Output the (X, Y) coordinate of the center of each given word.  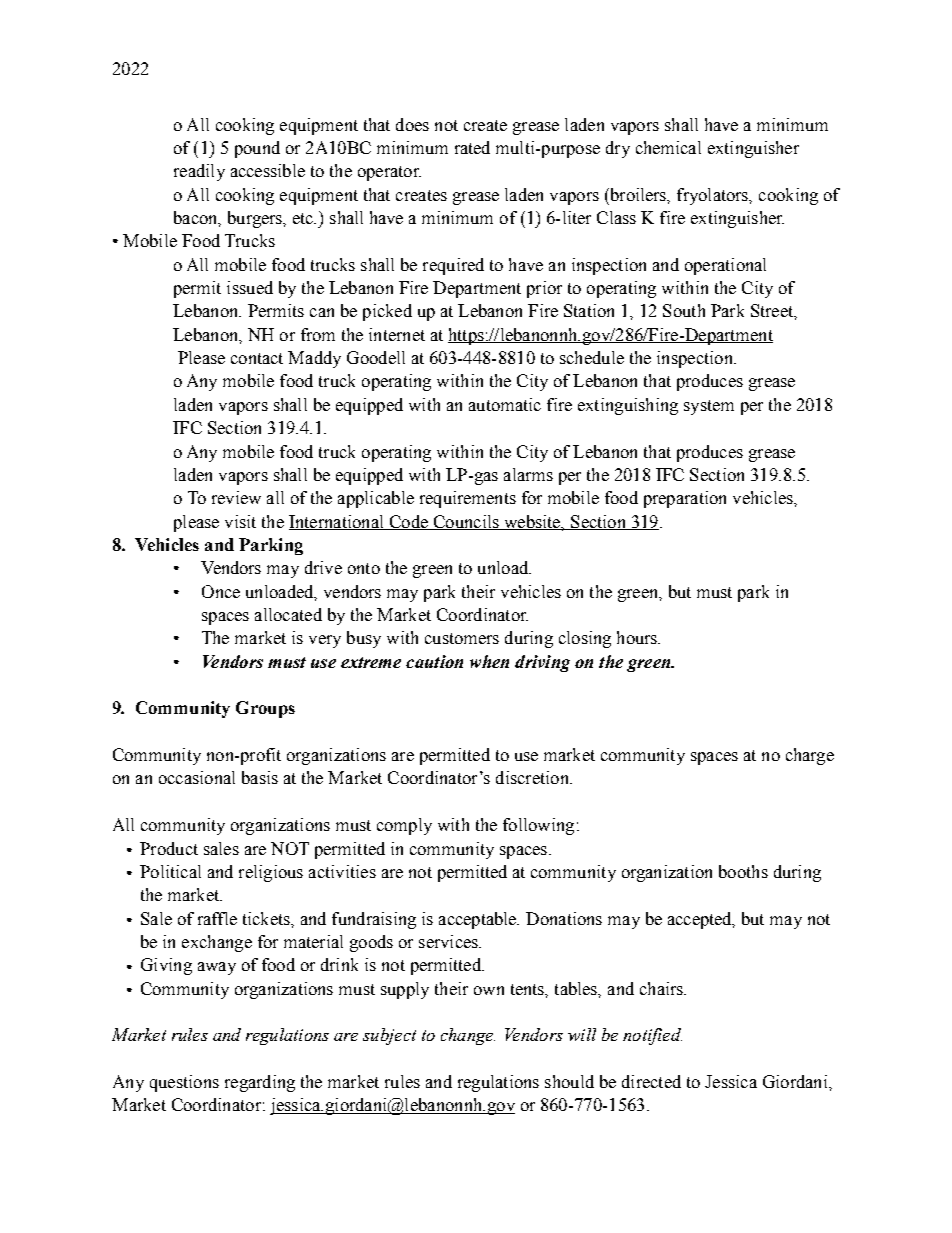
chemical (668, 147)
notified (652, 1036)
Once (221, 591)
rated (472, 147)
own (489, 990)
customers (462, 638)
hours (638, 637)
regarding (260, 1083)
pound (257, 149)
